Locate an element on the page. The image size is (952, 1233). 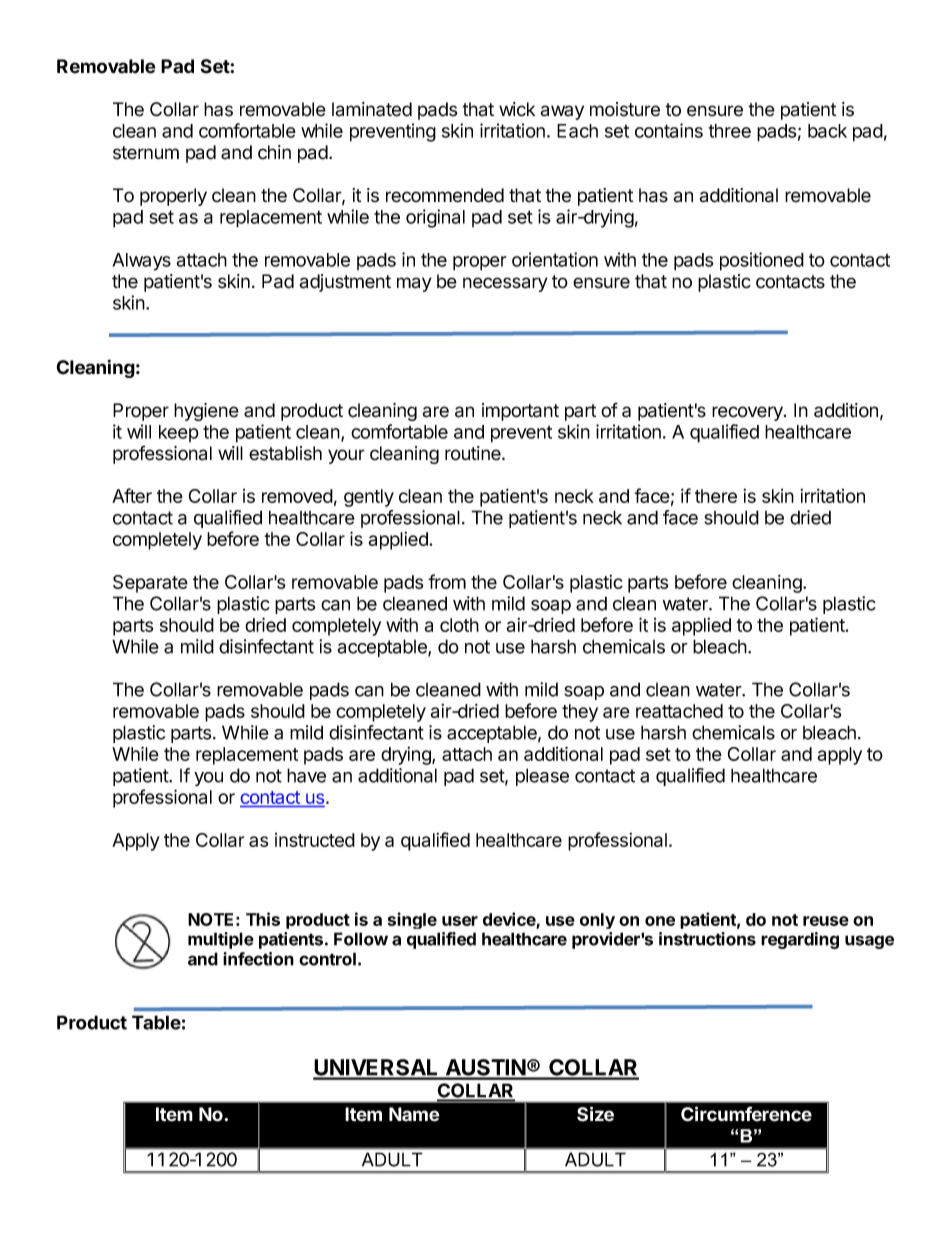
there is located at coordinates (716, 496).
